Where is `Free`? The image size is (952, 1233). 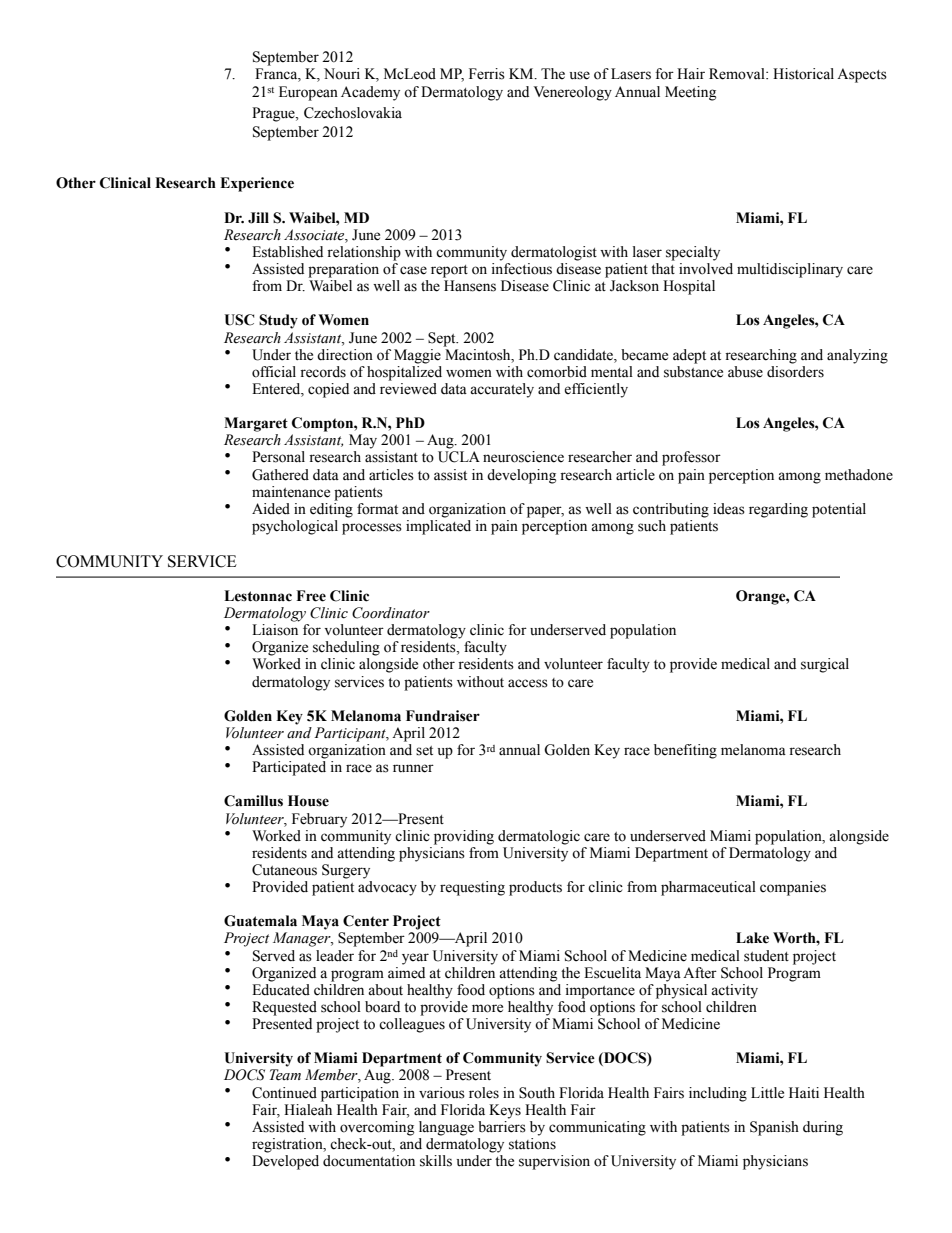 Free is located at coordinates (311, 596).
